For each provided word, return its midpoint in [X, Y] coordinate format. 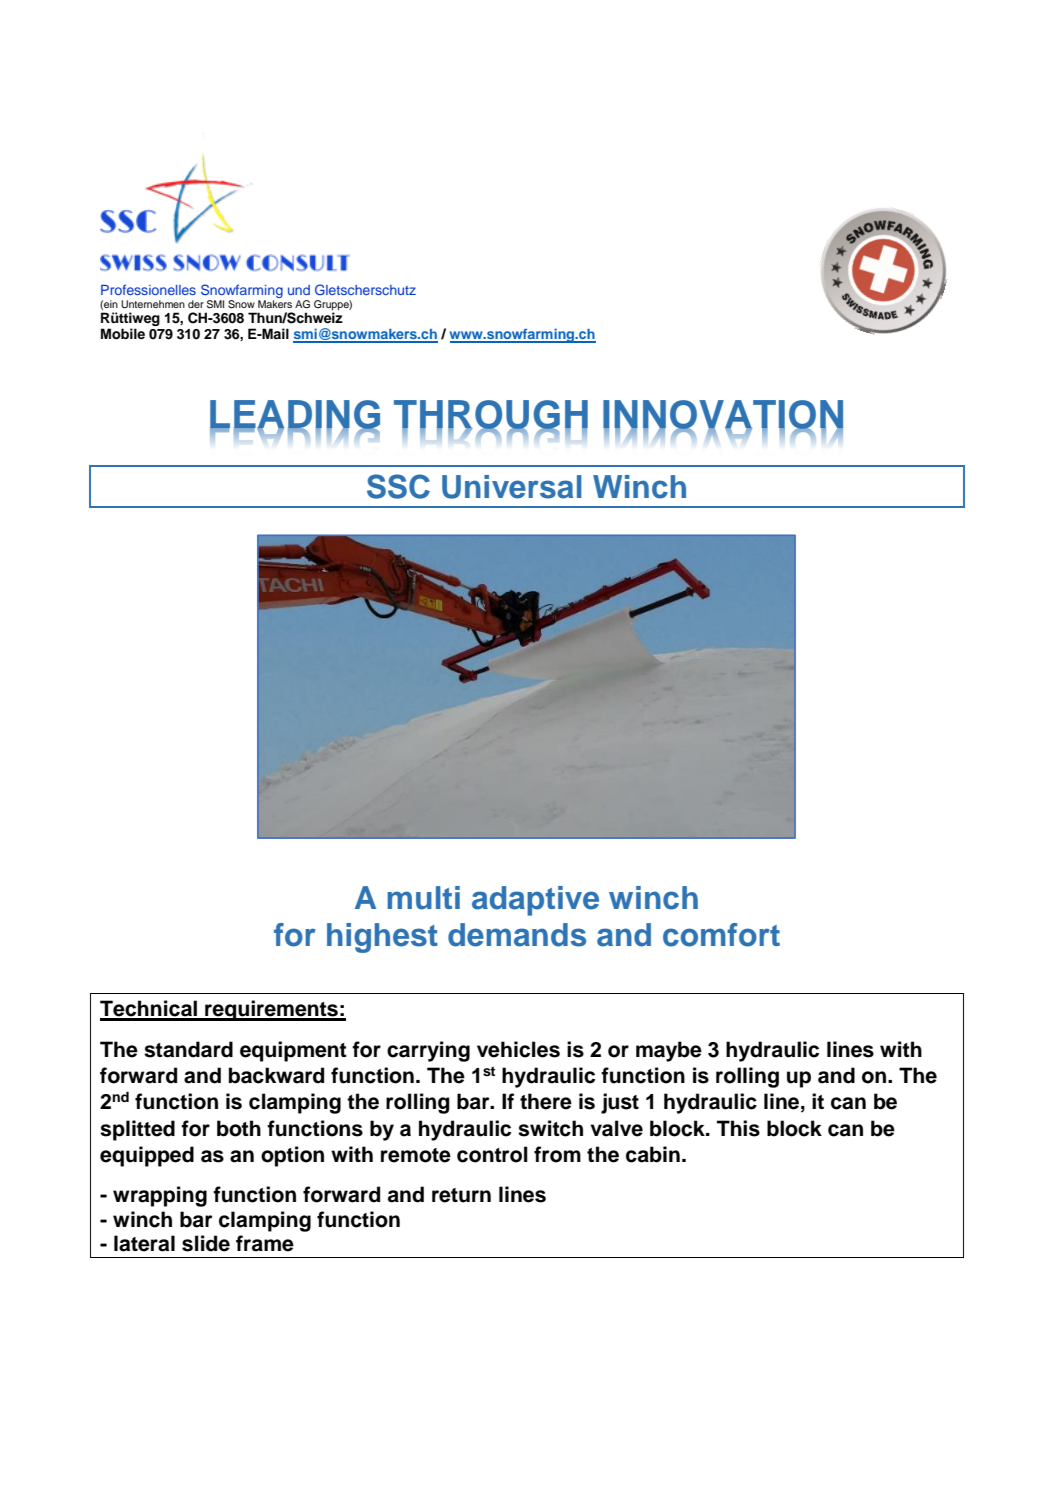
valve [616, 1128]
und [299, 290]
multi [423, 898]
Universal [512, 487]
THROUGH [491, 415]
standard [188, 1049]
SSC [398, 486]
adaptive [535, 901]
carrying [428, 1051]
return [461, 1195]
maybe [669, 1051]
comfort [721, 935]
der [196, 304]
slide [206, 1243]
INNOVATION [723, 415]
